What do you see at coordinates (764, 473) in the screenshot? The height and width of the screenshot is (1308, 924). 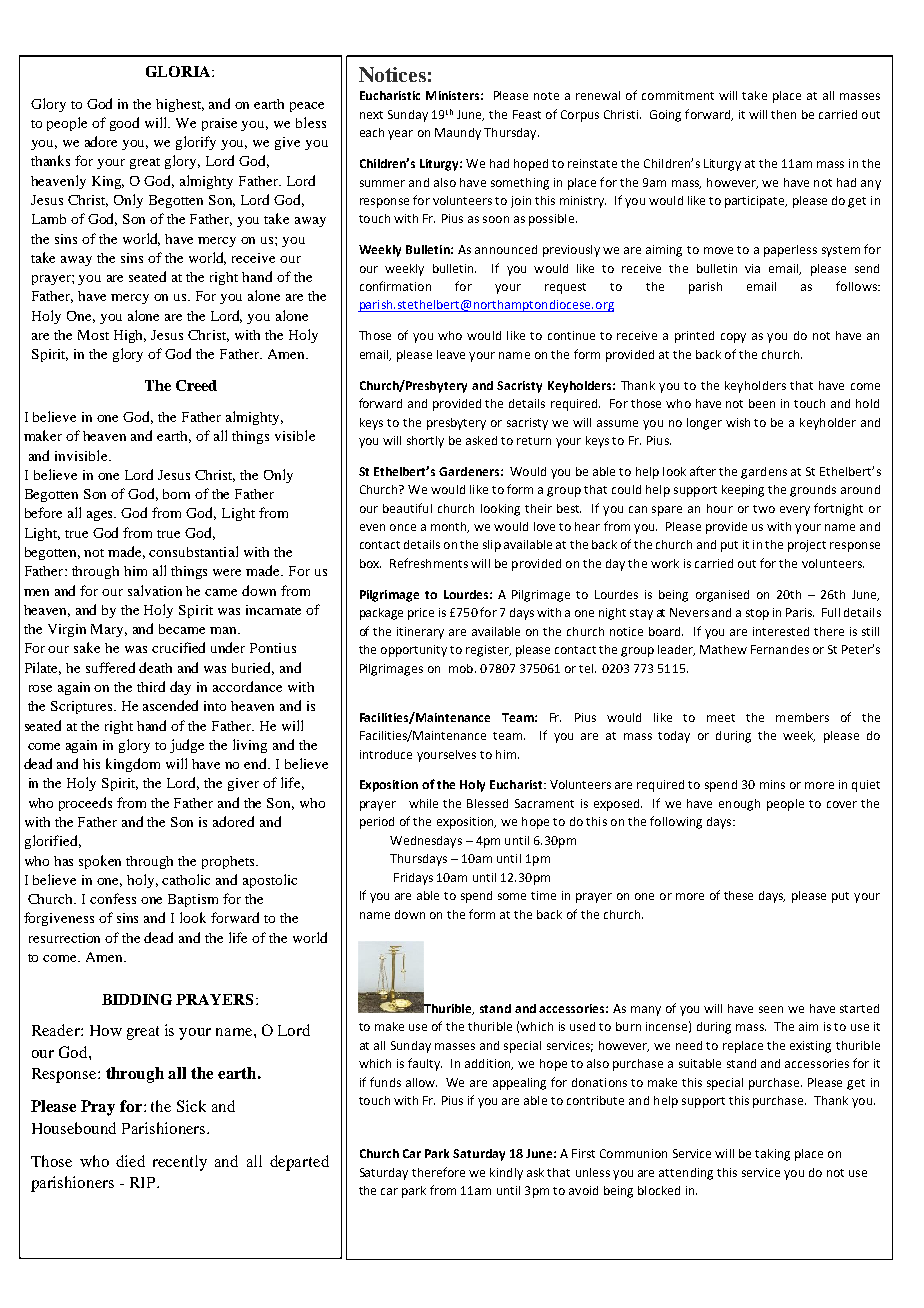 I see `gardens` at bounding box center [764, 473].
